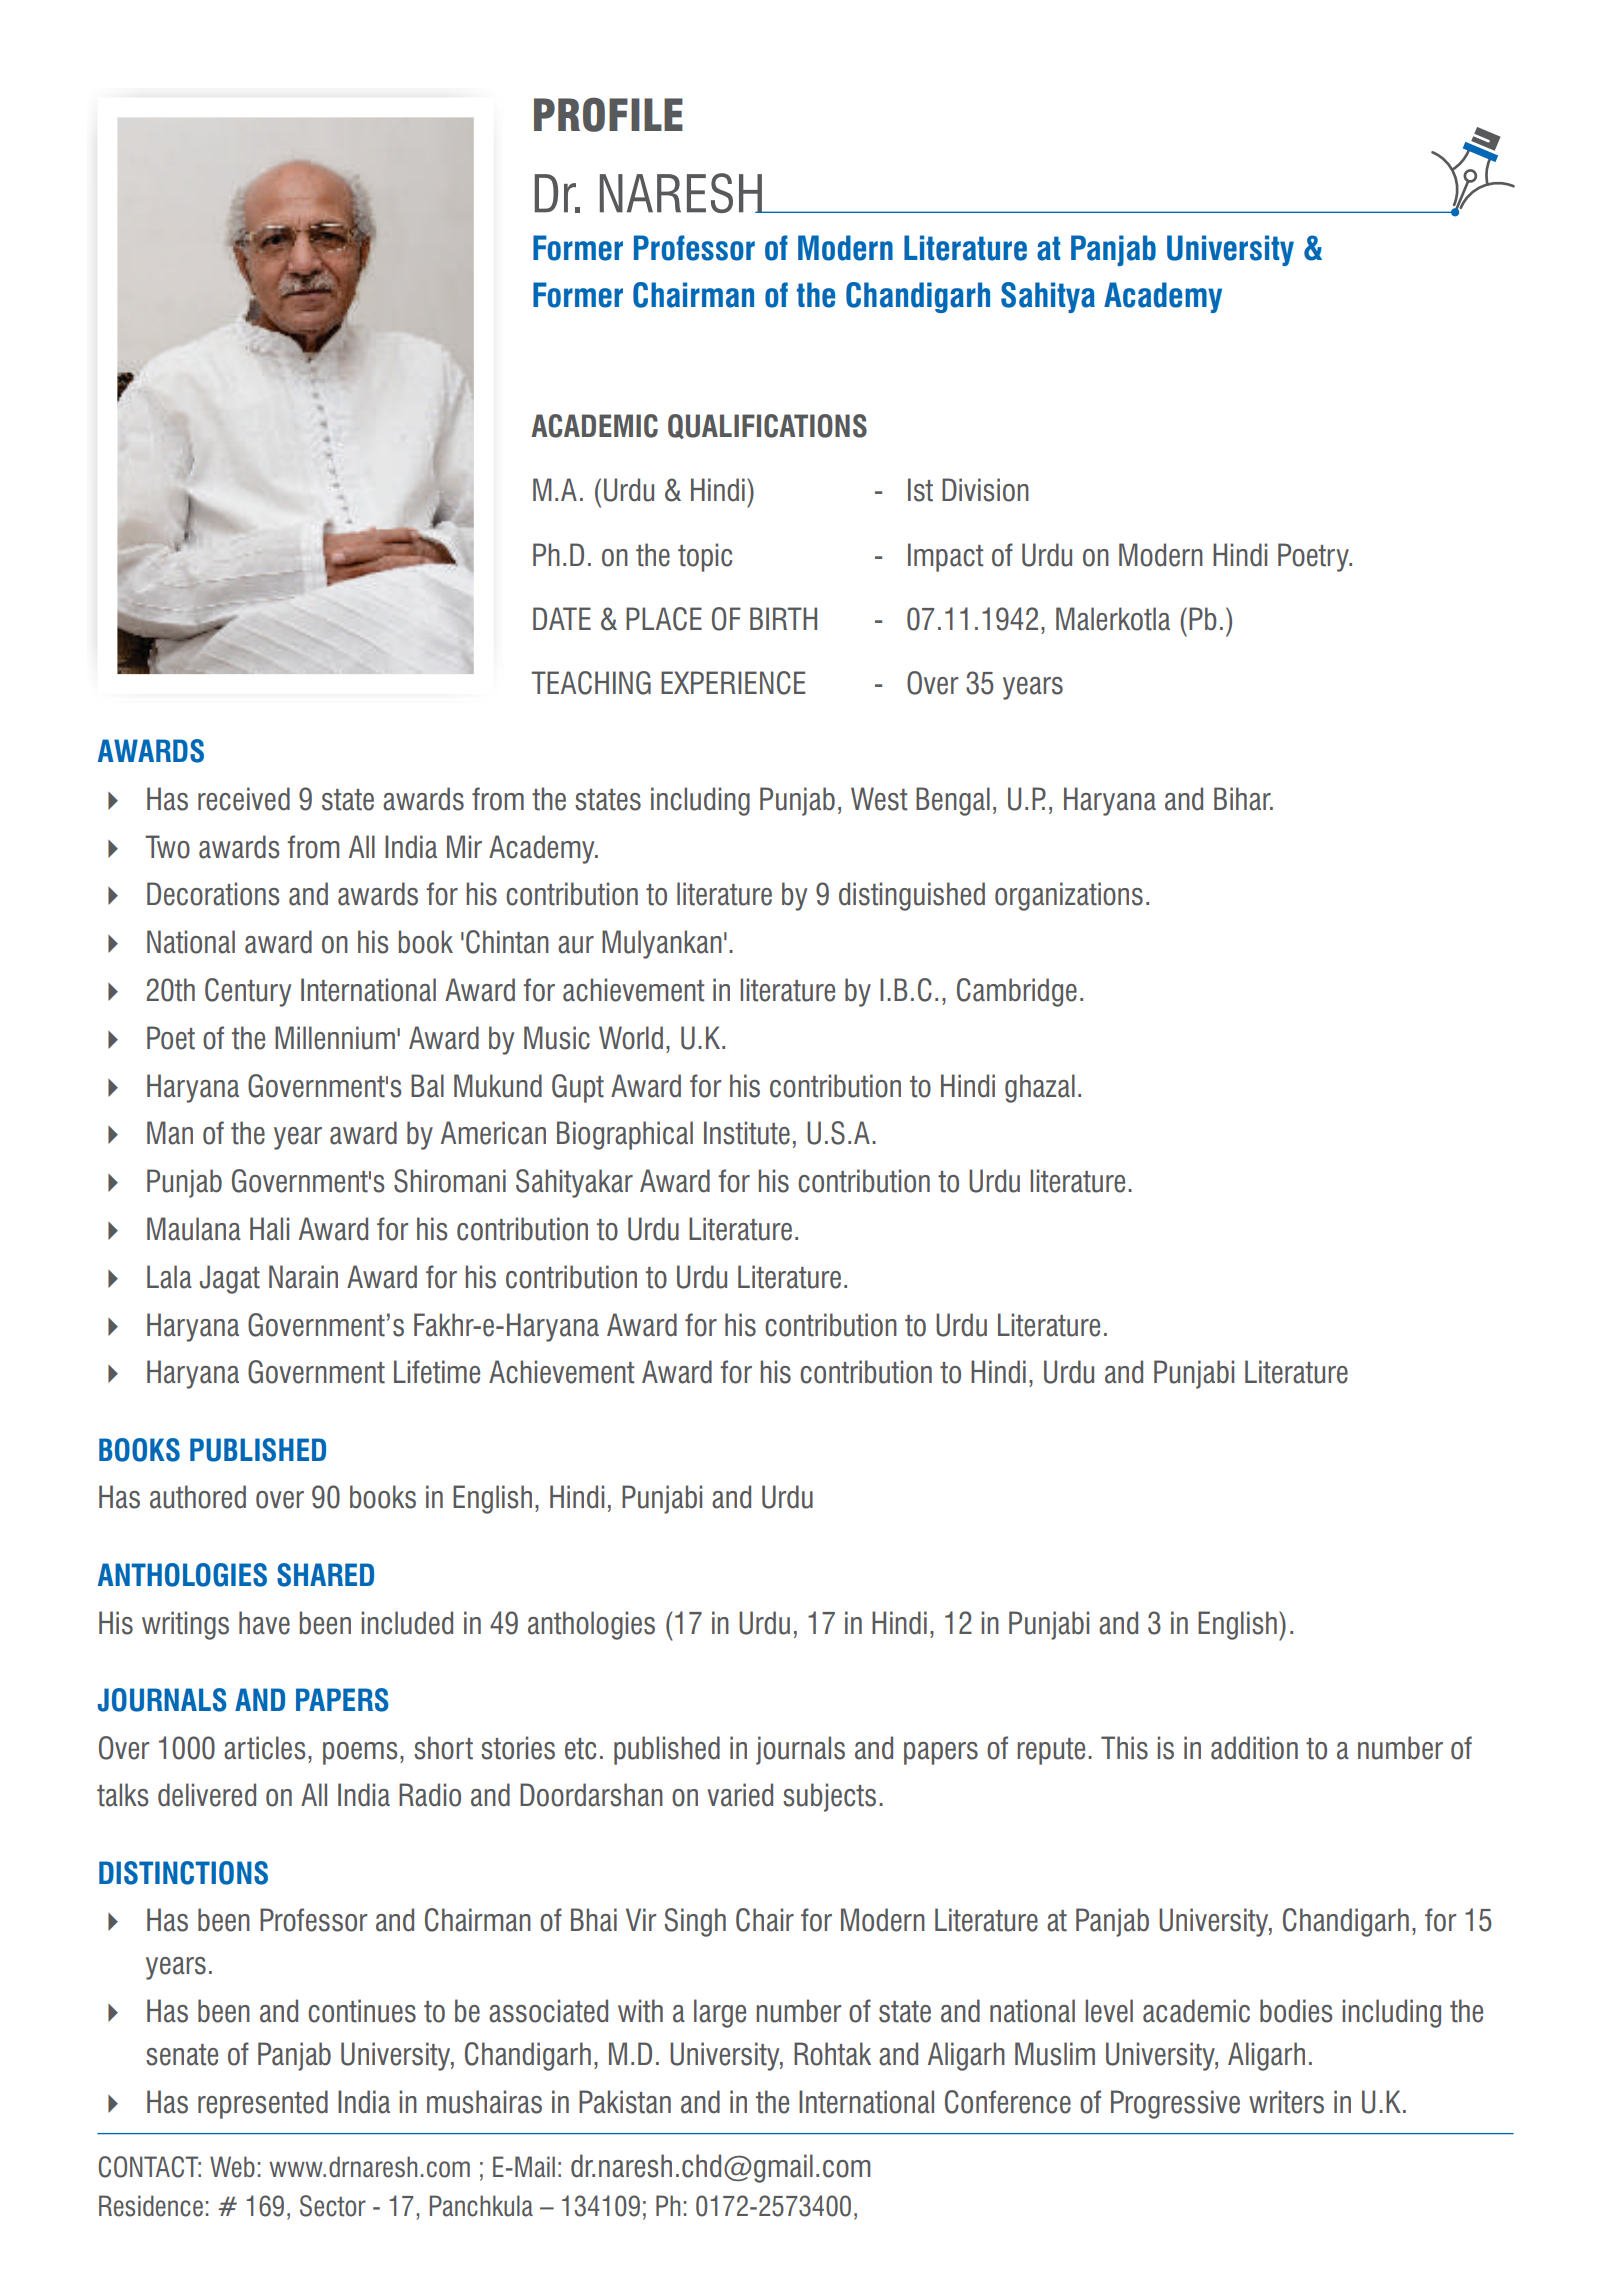  What do you see at coordinates (985, 490) in the screenshot?
I see `Division` at bounding box center [985, 490].
